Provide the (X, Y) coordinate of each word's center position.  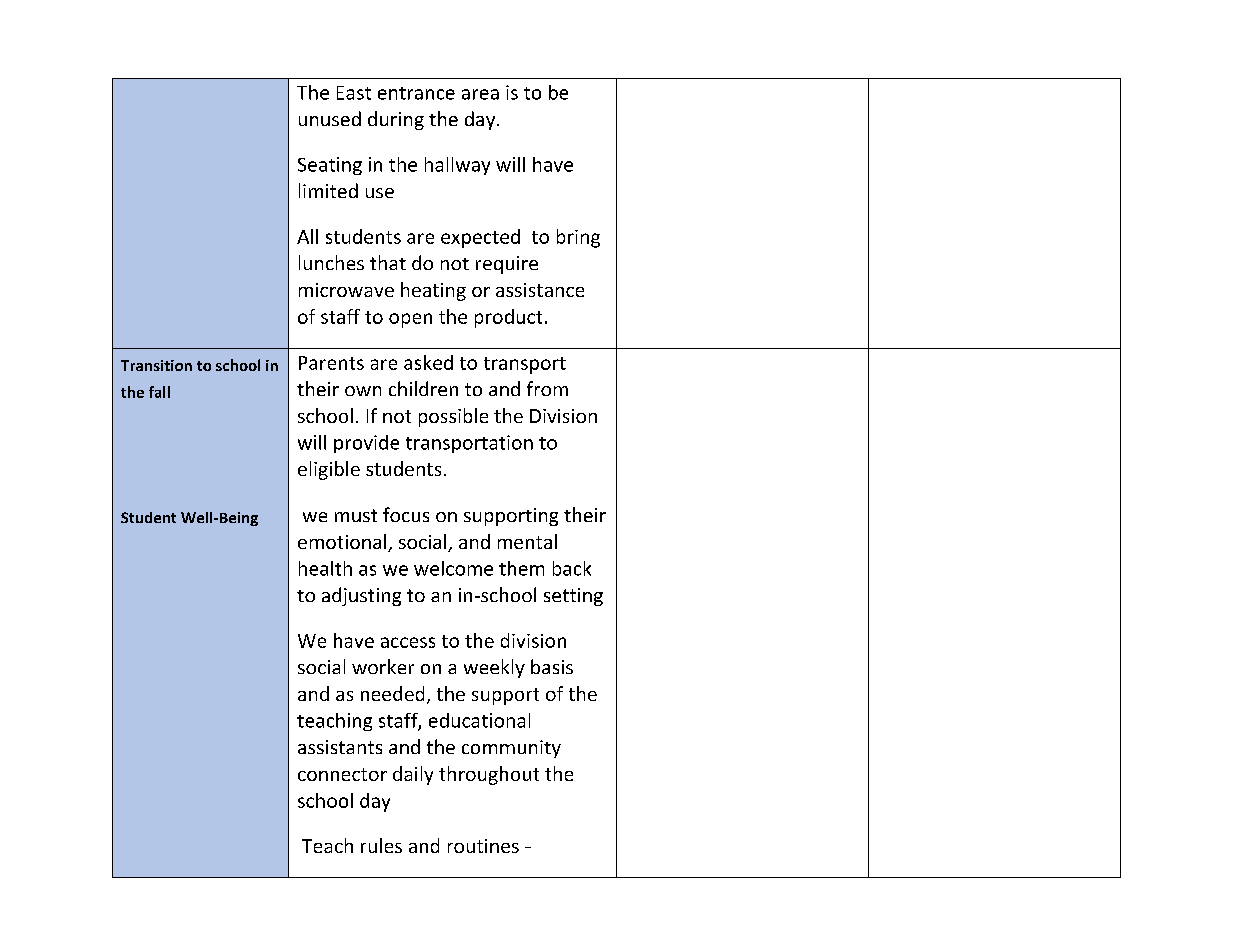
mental (527, 541)
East (354, 93)
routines (483, 846)
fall (159, 392)
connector (342, 774)
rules (381, 845)
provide (366, 444)
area (480, 94)
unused (330, 118)
